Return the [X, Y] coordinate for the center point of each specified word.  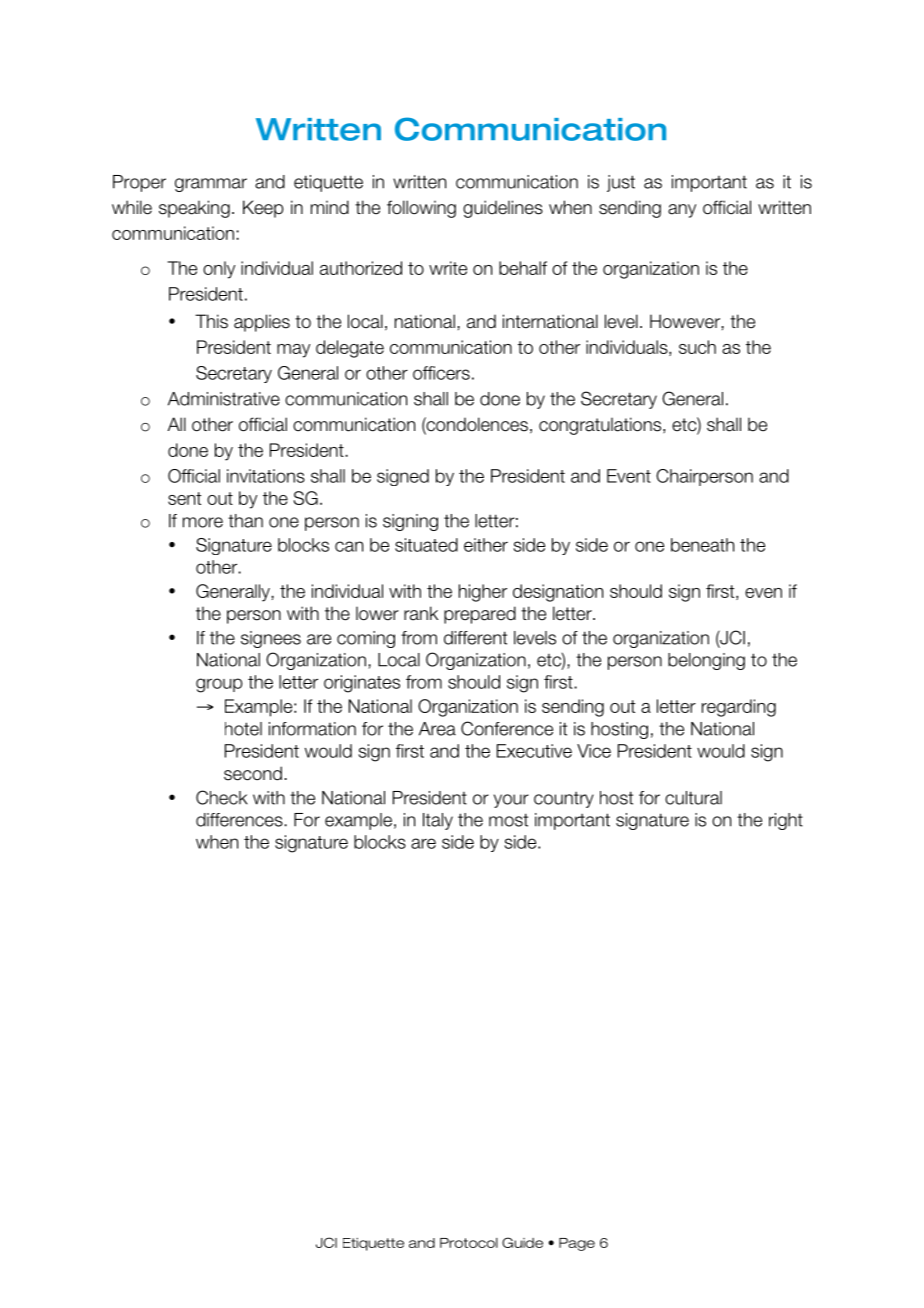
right [786, 821]
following [421, 209]
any [682, 211]
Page [577, 1244]
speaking [194, 209]
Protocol [469, 1243]
